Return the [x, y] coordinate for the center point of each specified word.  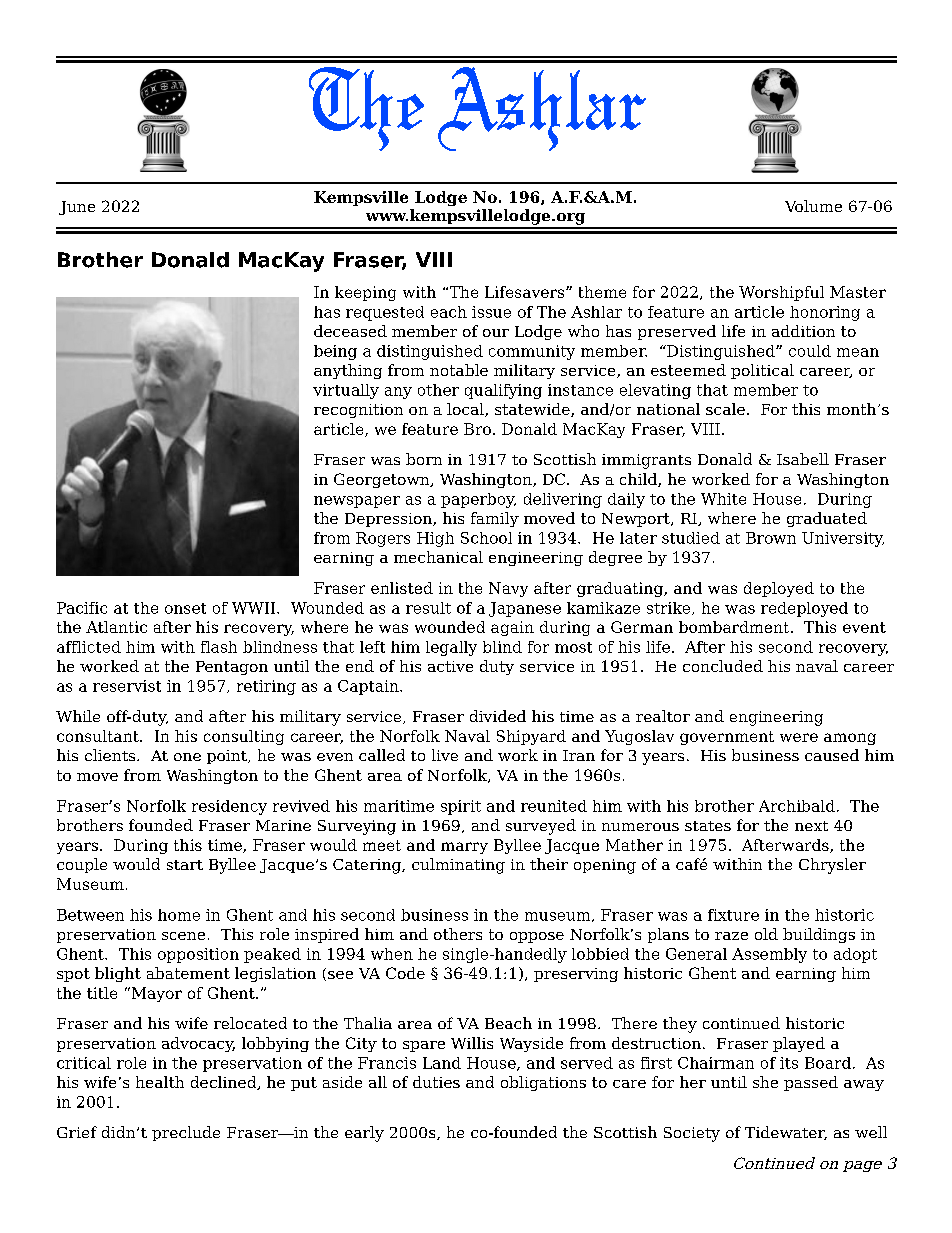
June [77, 208]
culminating [458, 866]
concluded [723, 666]
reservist [127, 686]
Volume [813, 206]
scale [725, 409]
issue [491, 312]
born [424, 459]
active [450, 666]
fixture [733, 915]
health [160, 1082]
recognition [358, 411]
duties [436, 1082]
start [185, 865]
